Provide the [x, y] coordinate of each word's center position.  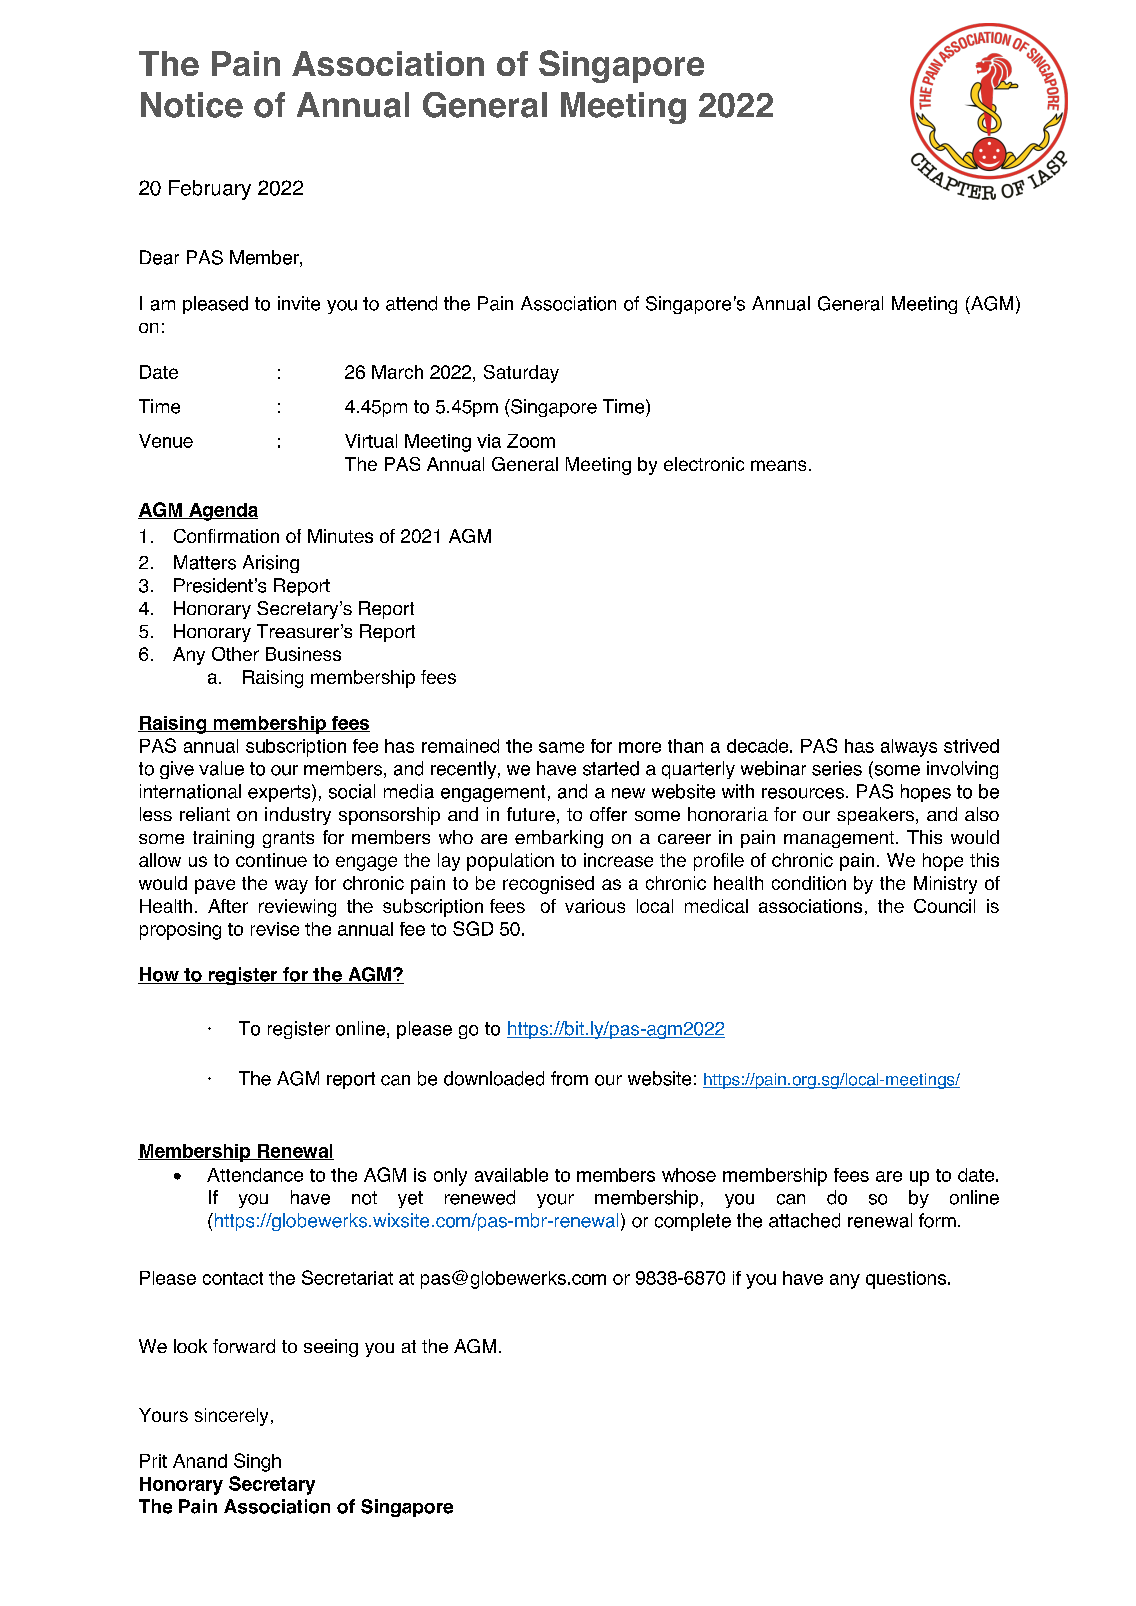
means [778, 465]
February [210, 190]
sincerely [231, 1417]
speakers [875, 816]
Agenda [222, 512]
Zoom [531, 441]
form [937, 1220]
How [159, 975]
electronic [704, 464]
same [561, 747]
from [569, 1078]
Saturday [521, 374]
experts [280, 793]
